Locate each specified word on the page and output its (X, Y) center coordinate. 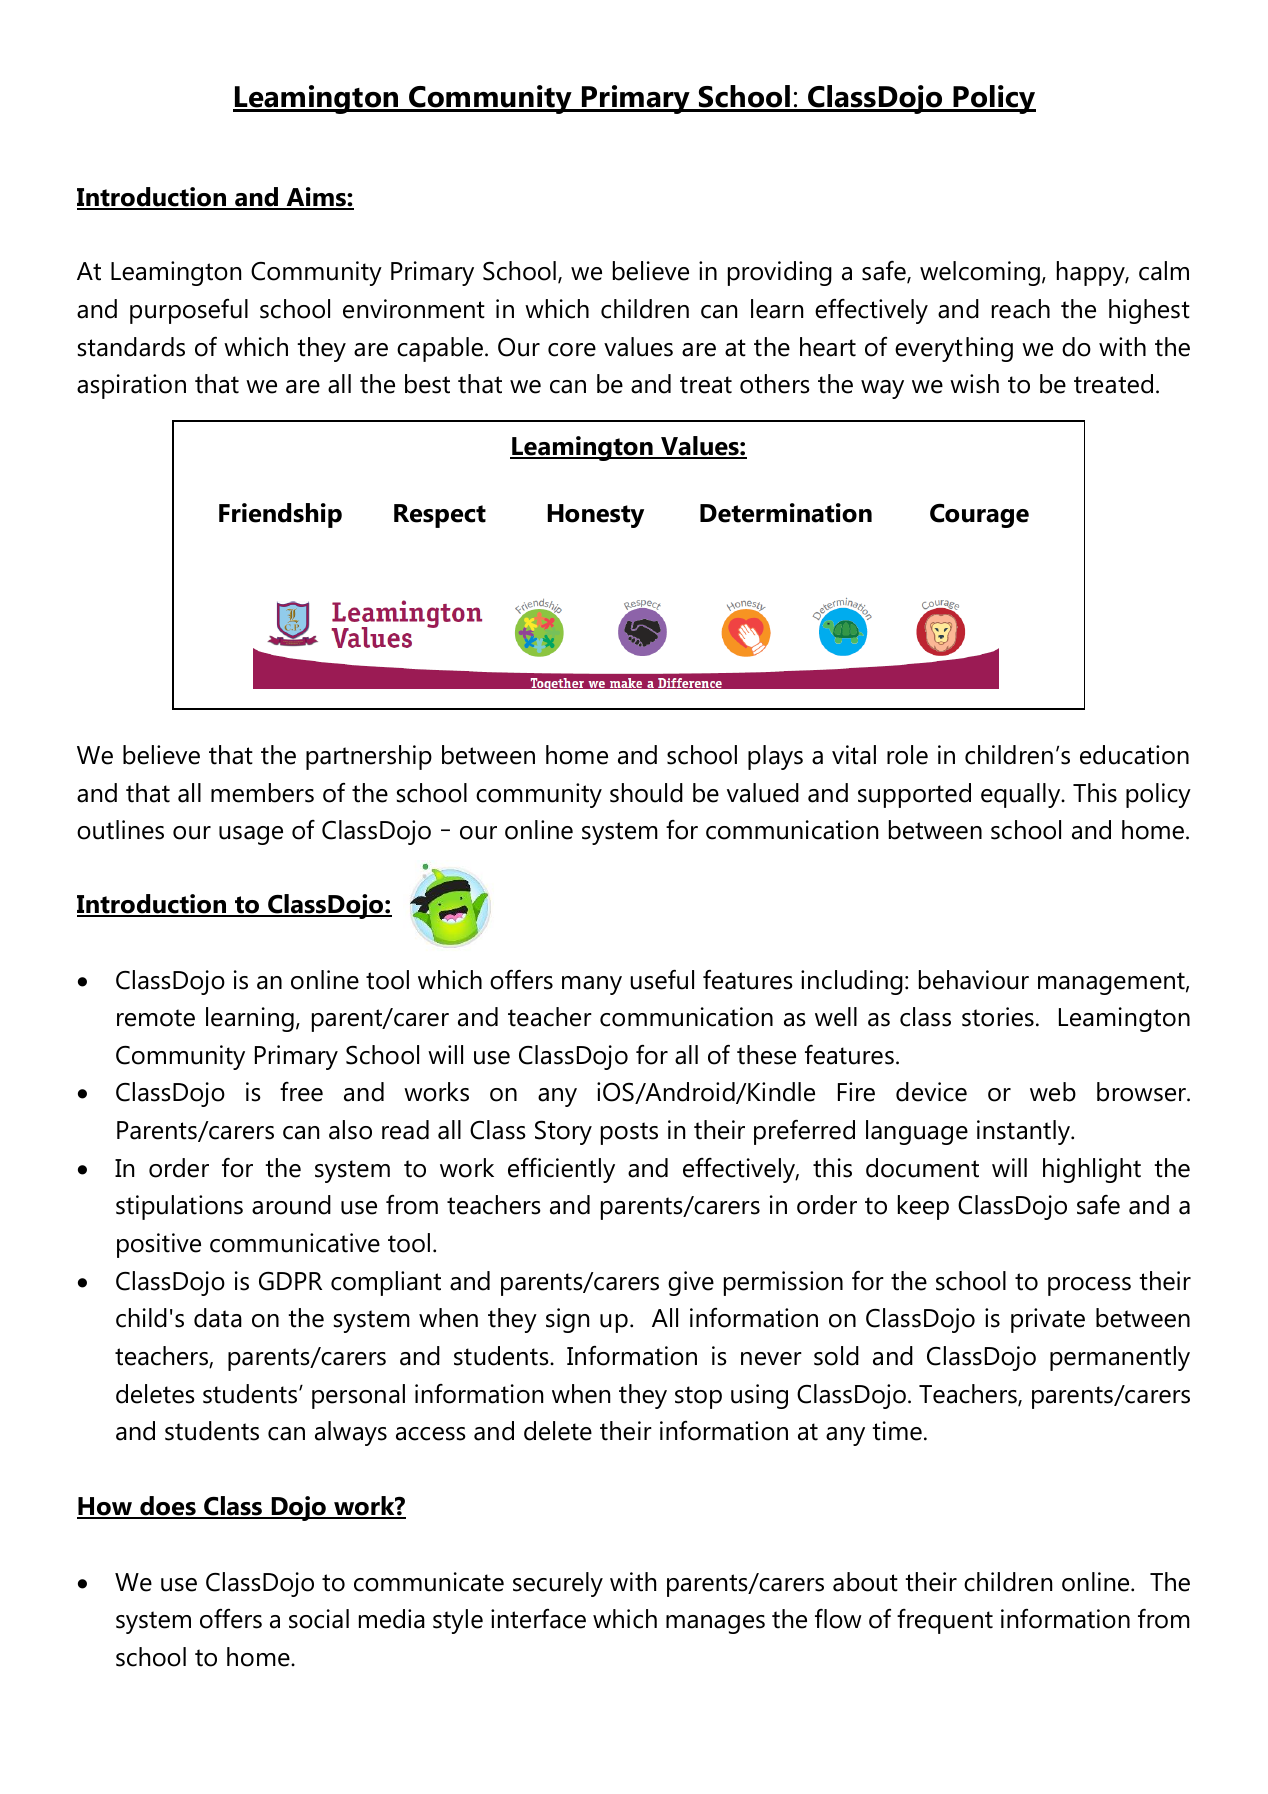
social (319, 1619)
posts (629, 1133)
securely (558, 1584)
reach (1021, 309)
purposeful (189, 311)
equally (1022, 795)
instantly (1024, 1132)
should (646, 793)
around (291, 1205)
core (572, 350)
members (262, 793)
